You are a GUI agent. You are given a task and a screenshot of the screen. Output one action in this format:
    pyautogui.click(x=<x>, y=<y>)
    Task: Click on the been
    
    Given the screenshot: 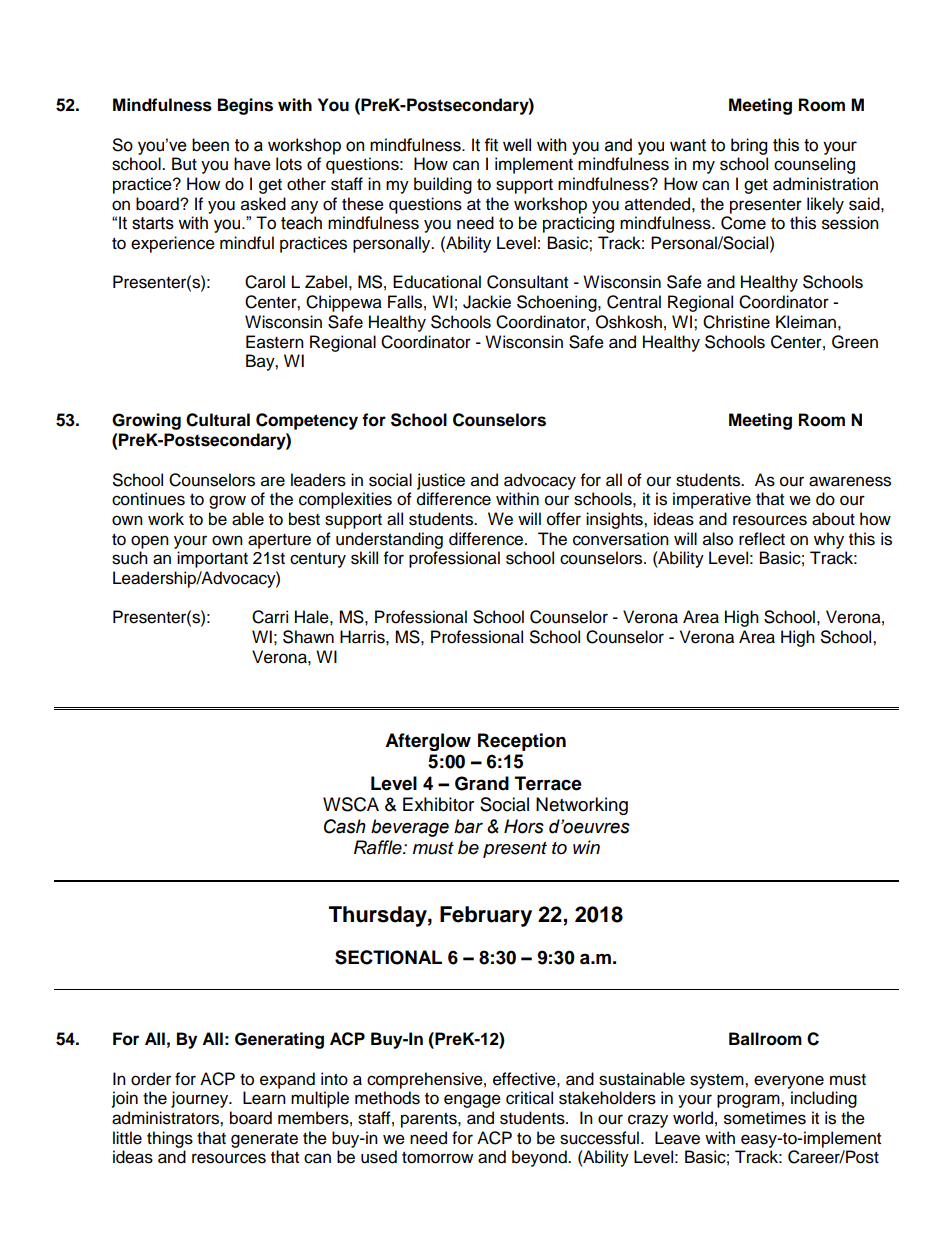 What is the action you would take?
    pyautogui.click(x=210, y=145)
